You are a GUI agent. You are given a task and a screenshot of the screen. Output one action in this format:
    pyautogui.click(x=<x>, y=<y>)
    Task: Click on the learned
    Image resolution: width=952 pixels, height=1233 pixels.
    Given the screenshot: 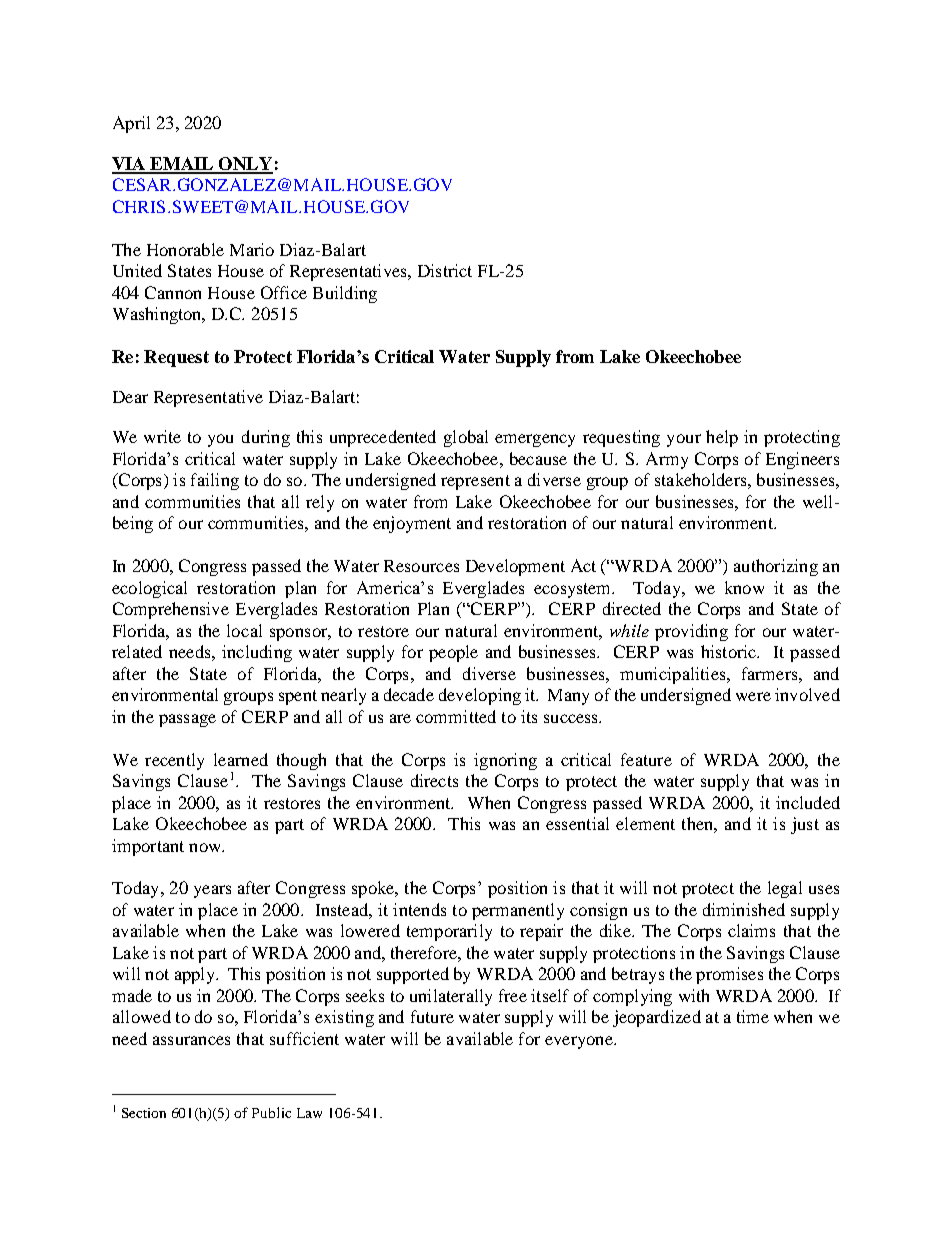 What is the action you would take?
    pyautogui.click(x=241, y=759)
